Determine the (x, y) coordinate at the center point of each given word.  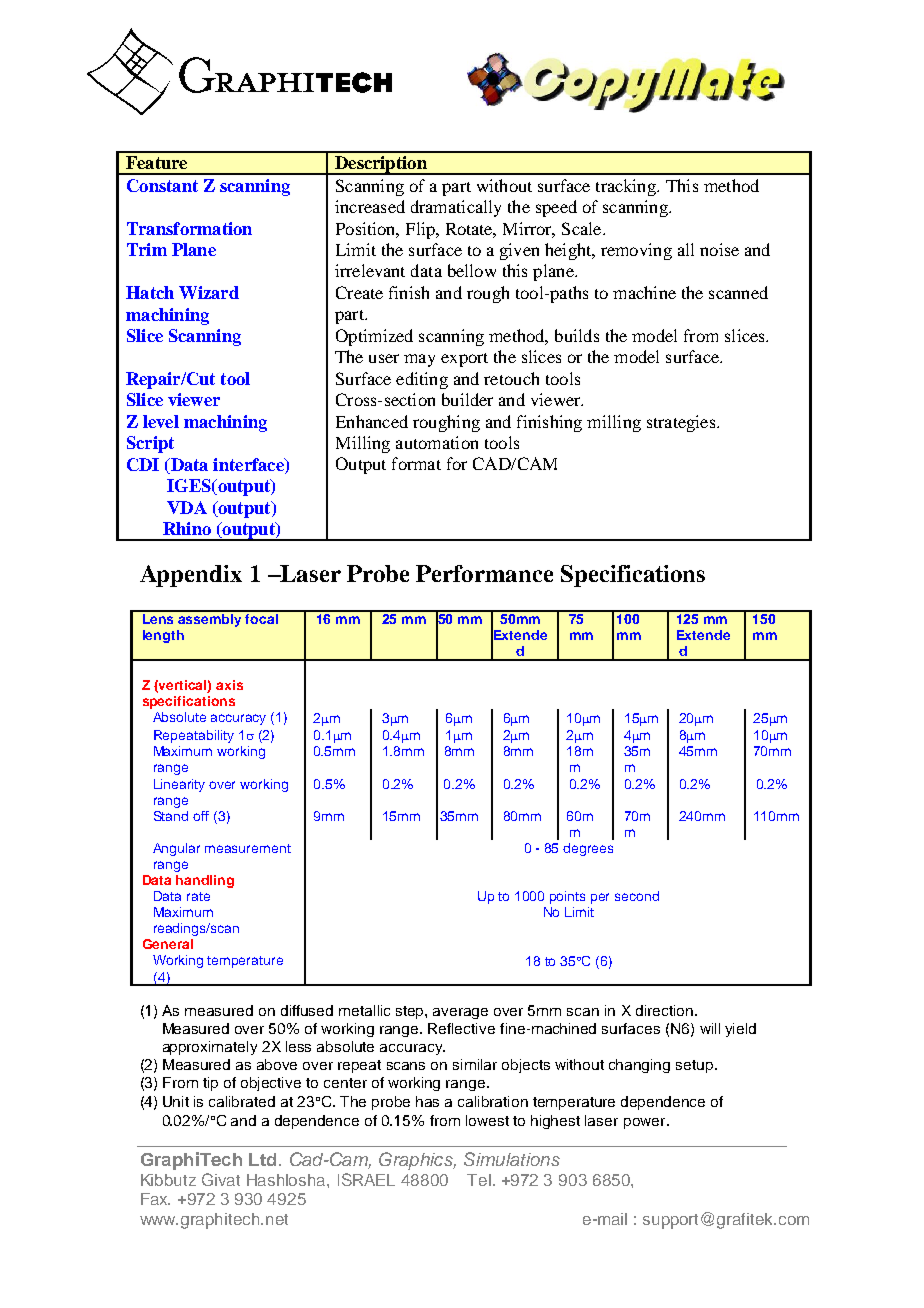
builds (577, 335)
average (460, 1013)
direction (664, 1010)
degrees (588, 849)
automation (437, 442)
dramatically (456, 208)
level (161, 421)
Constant (162, 185)
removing (636, 251)
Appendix (191, 576)
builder (467, 399)
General (168, 944)
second (637, 896)
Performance (484, 573)
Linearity (179, 785)
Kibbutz (168, 1180)
